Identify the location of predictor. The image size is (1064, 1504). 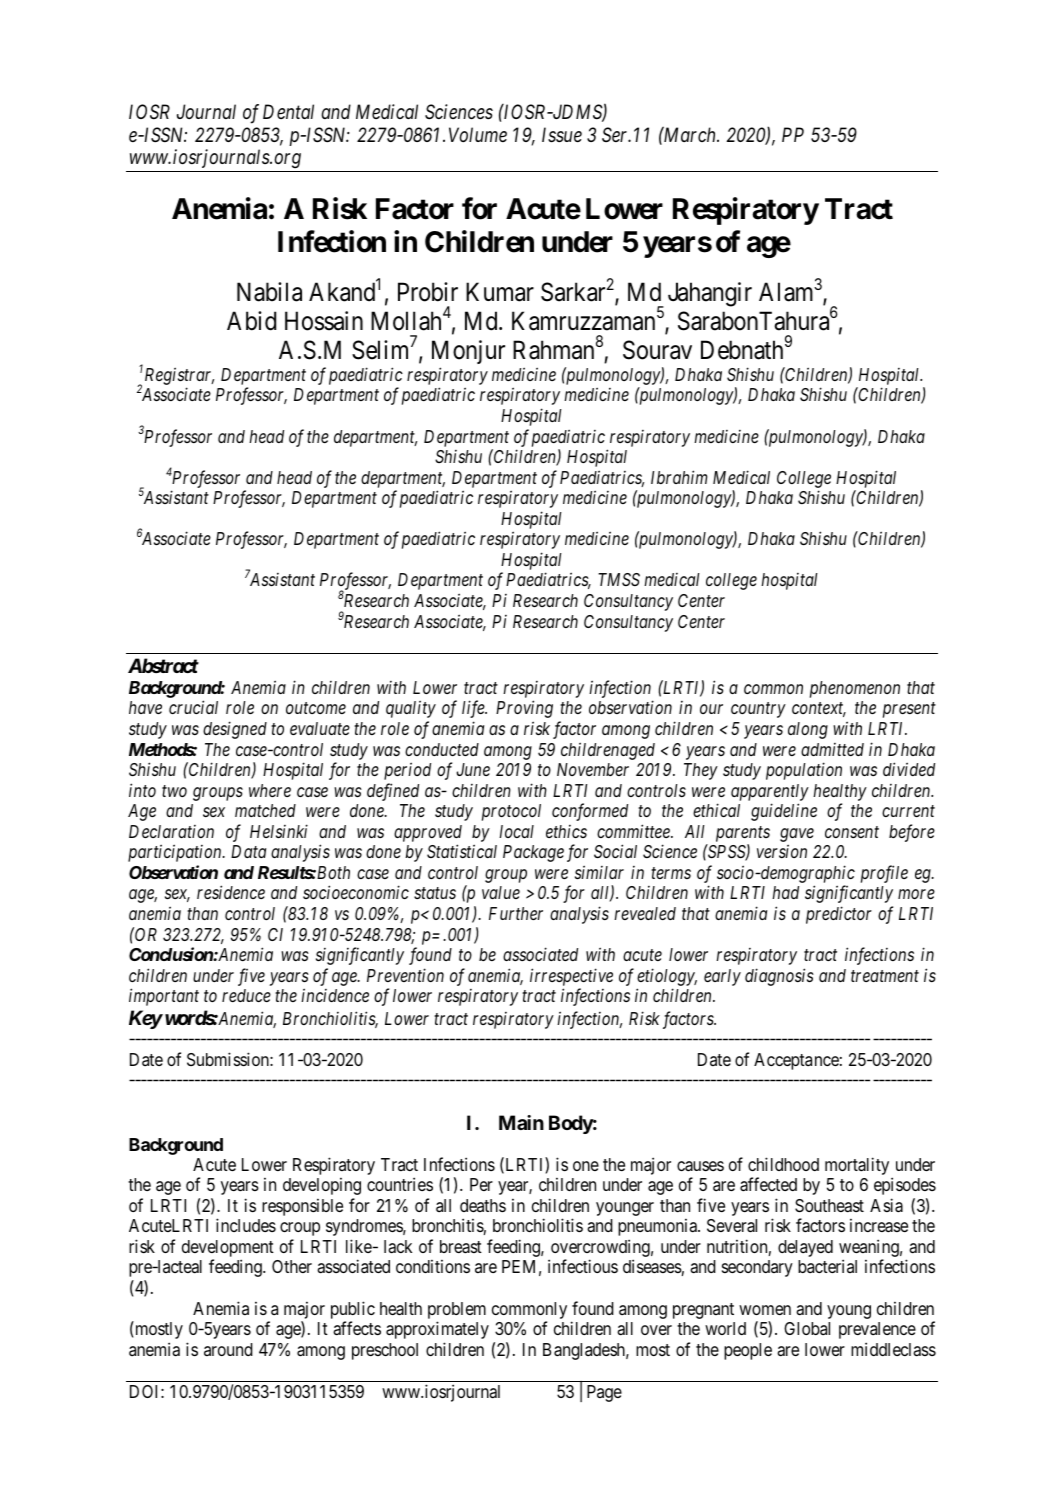
(839, 915).
